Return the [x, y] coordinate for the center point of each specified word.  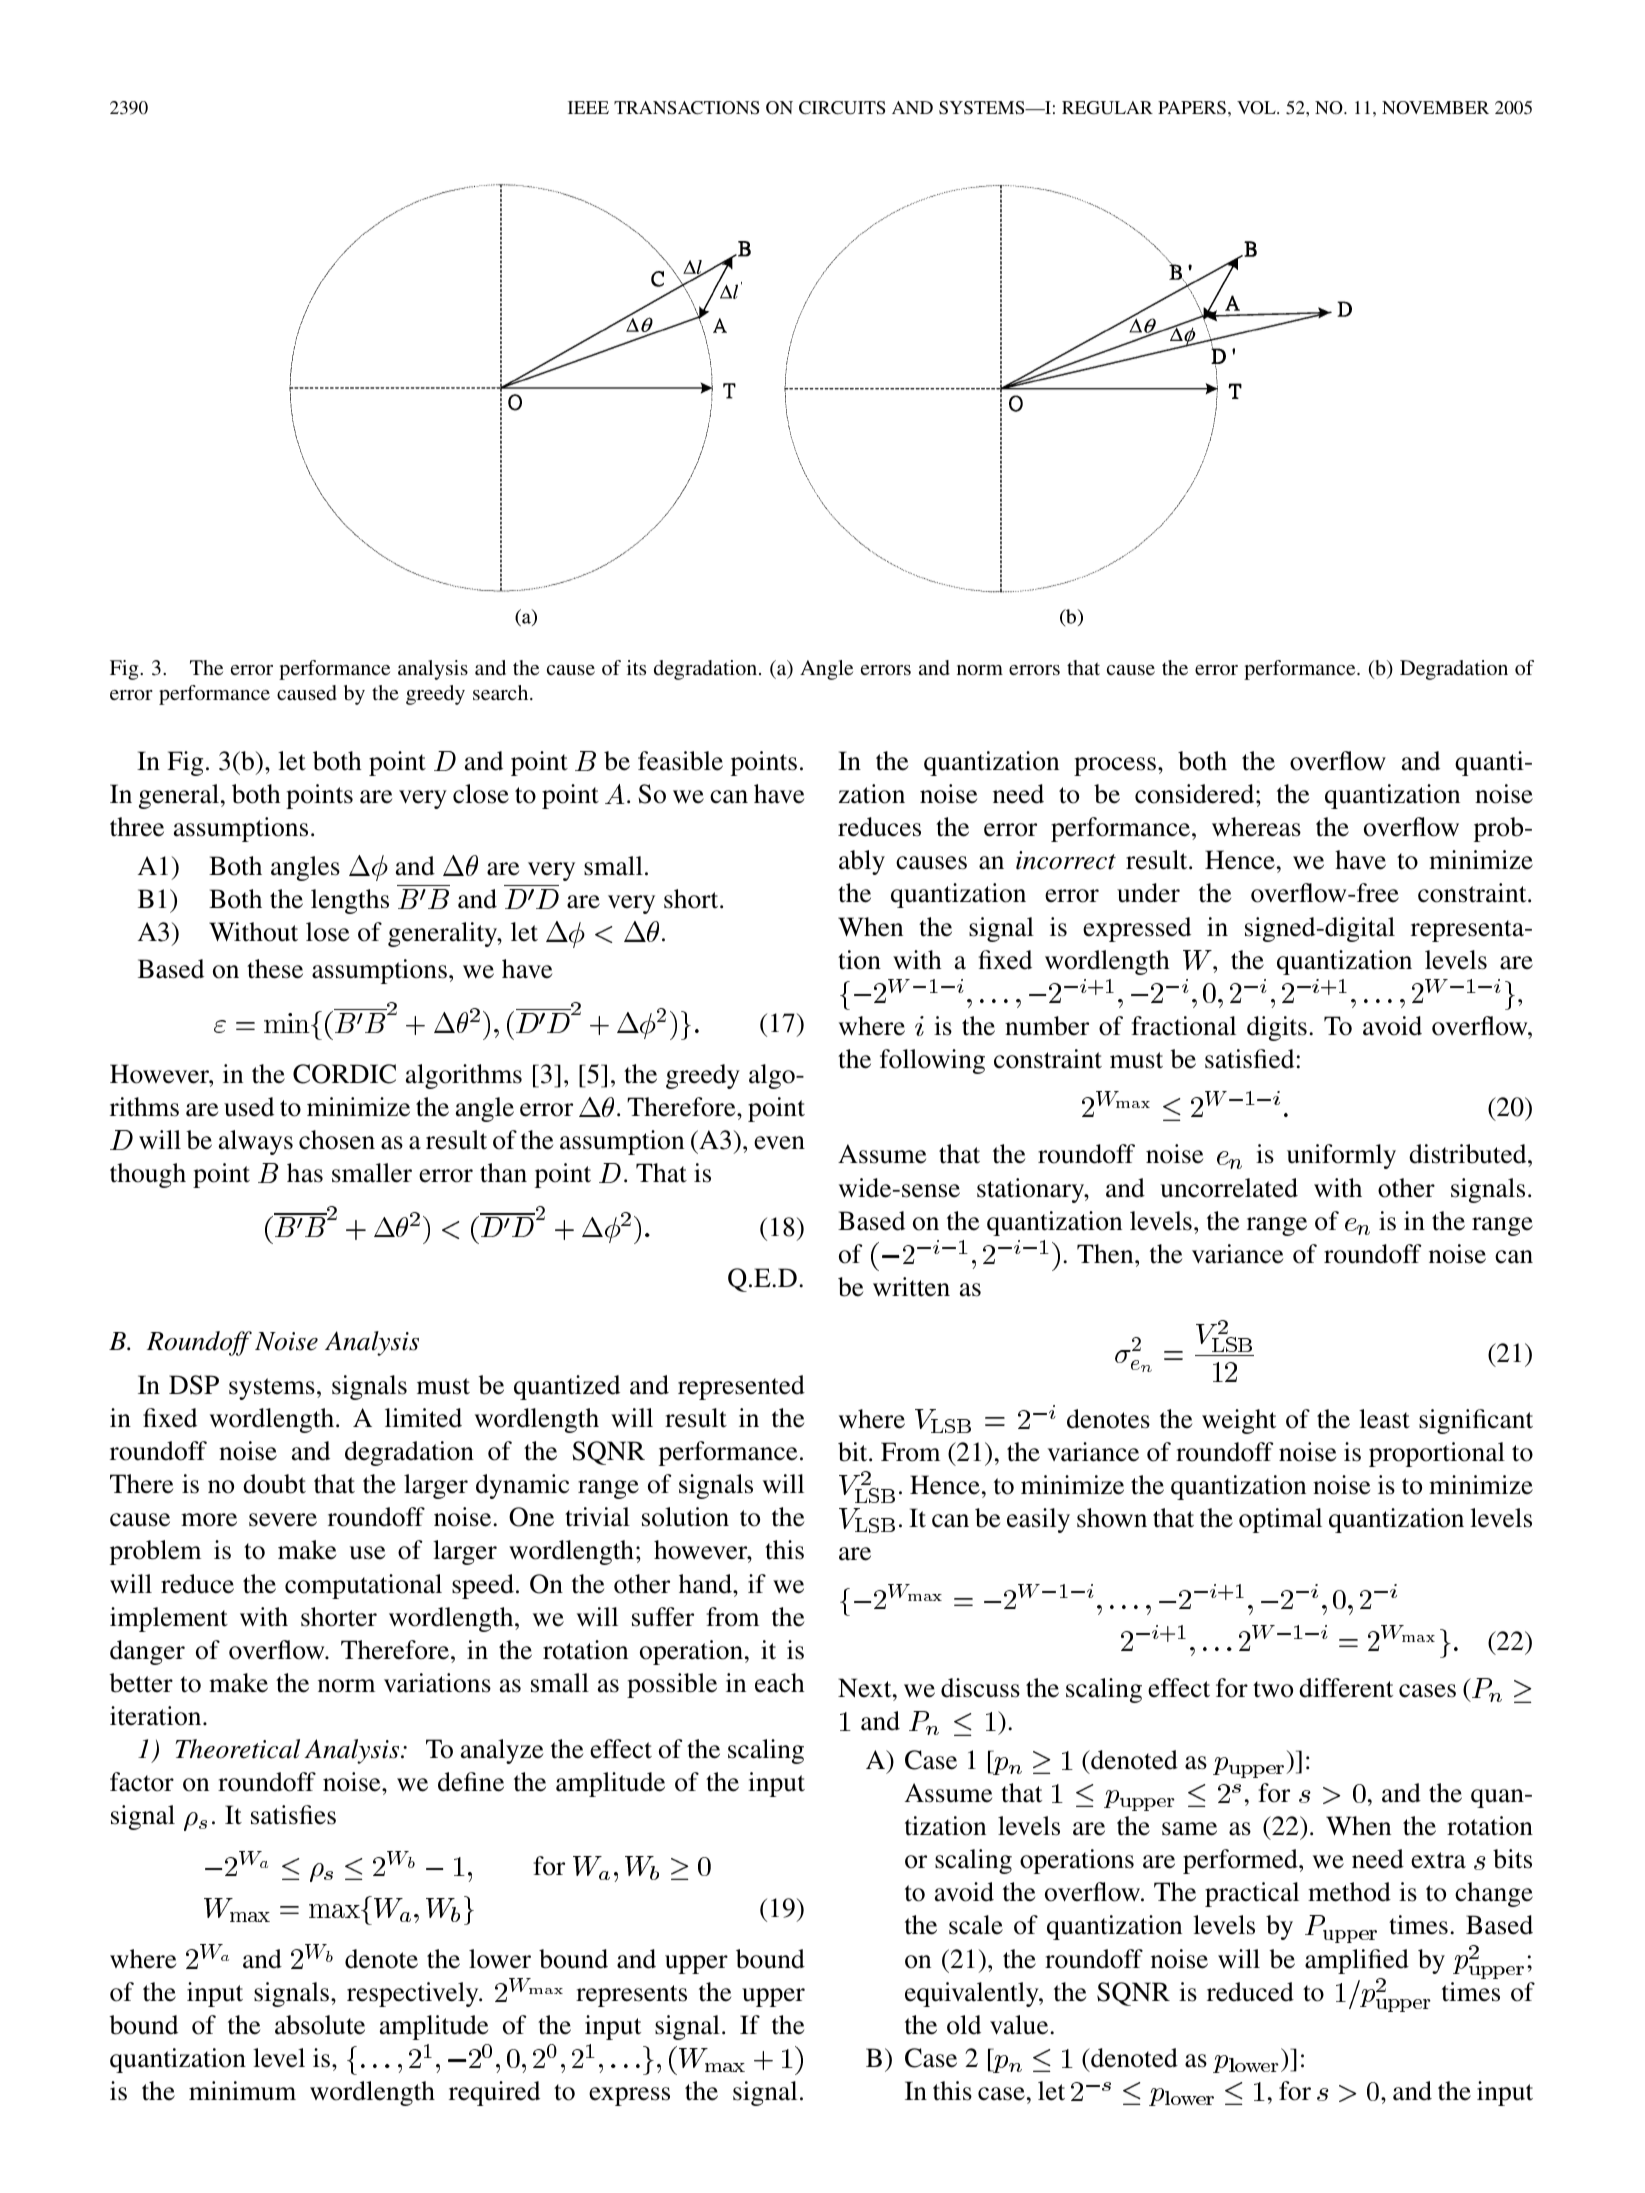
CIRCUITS [842, 108]
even [779, 1143]
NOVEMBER [1435, 107]
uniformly [1341, 1156]
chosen [337, 1140]
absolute [320, 2025]
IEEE [588, 107]
